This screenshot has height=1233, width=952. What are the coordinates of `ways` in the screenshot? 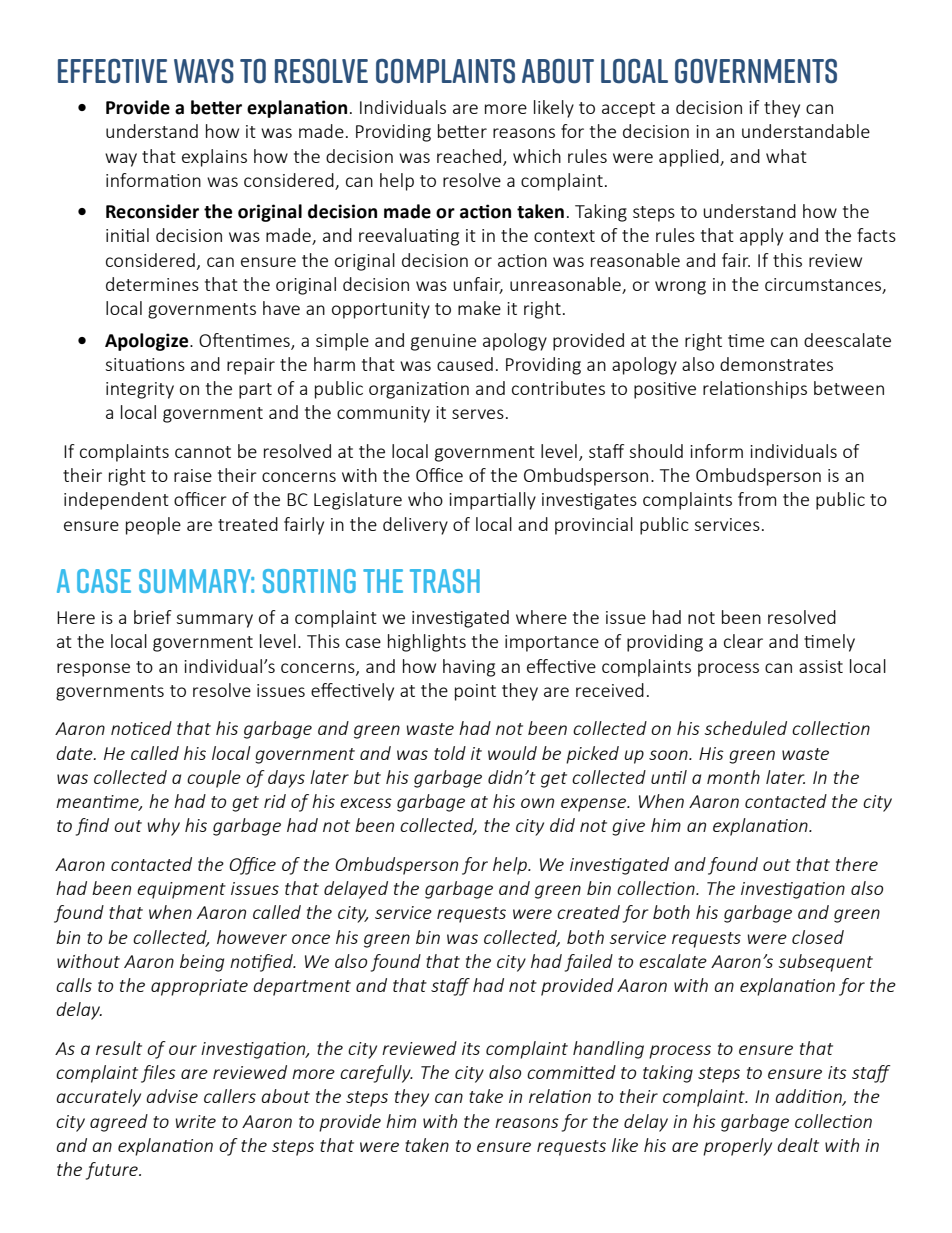 It's located at (204, 71).
